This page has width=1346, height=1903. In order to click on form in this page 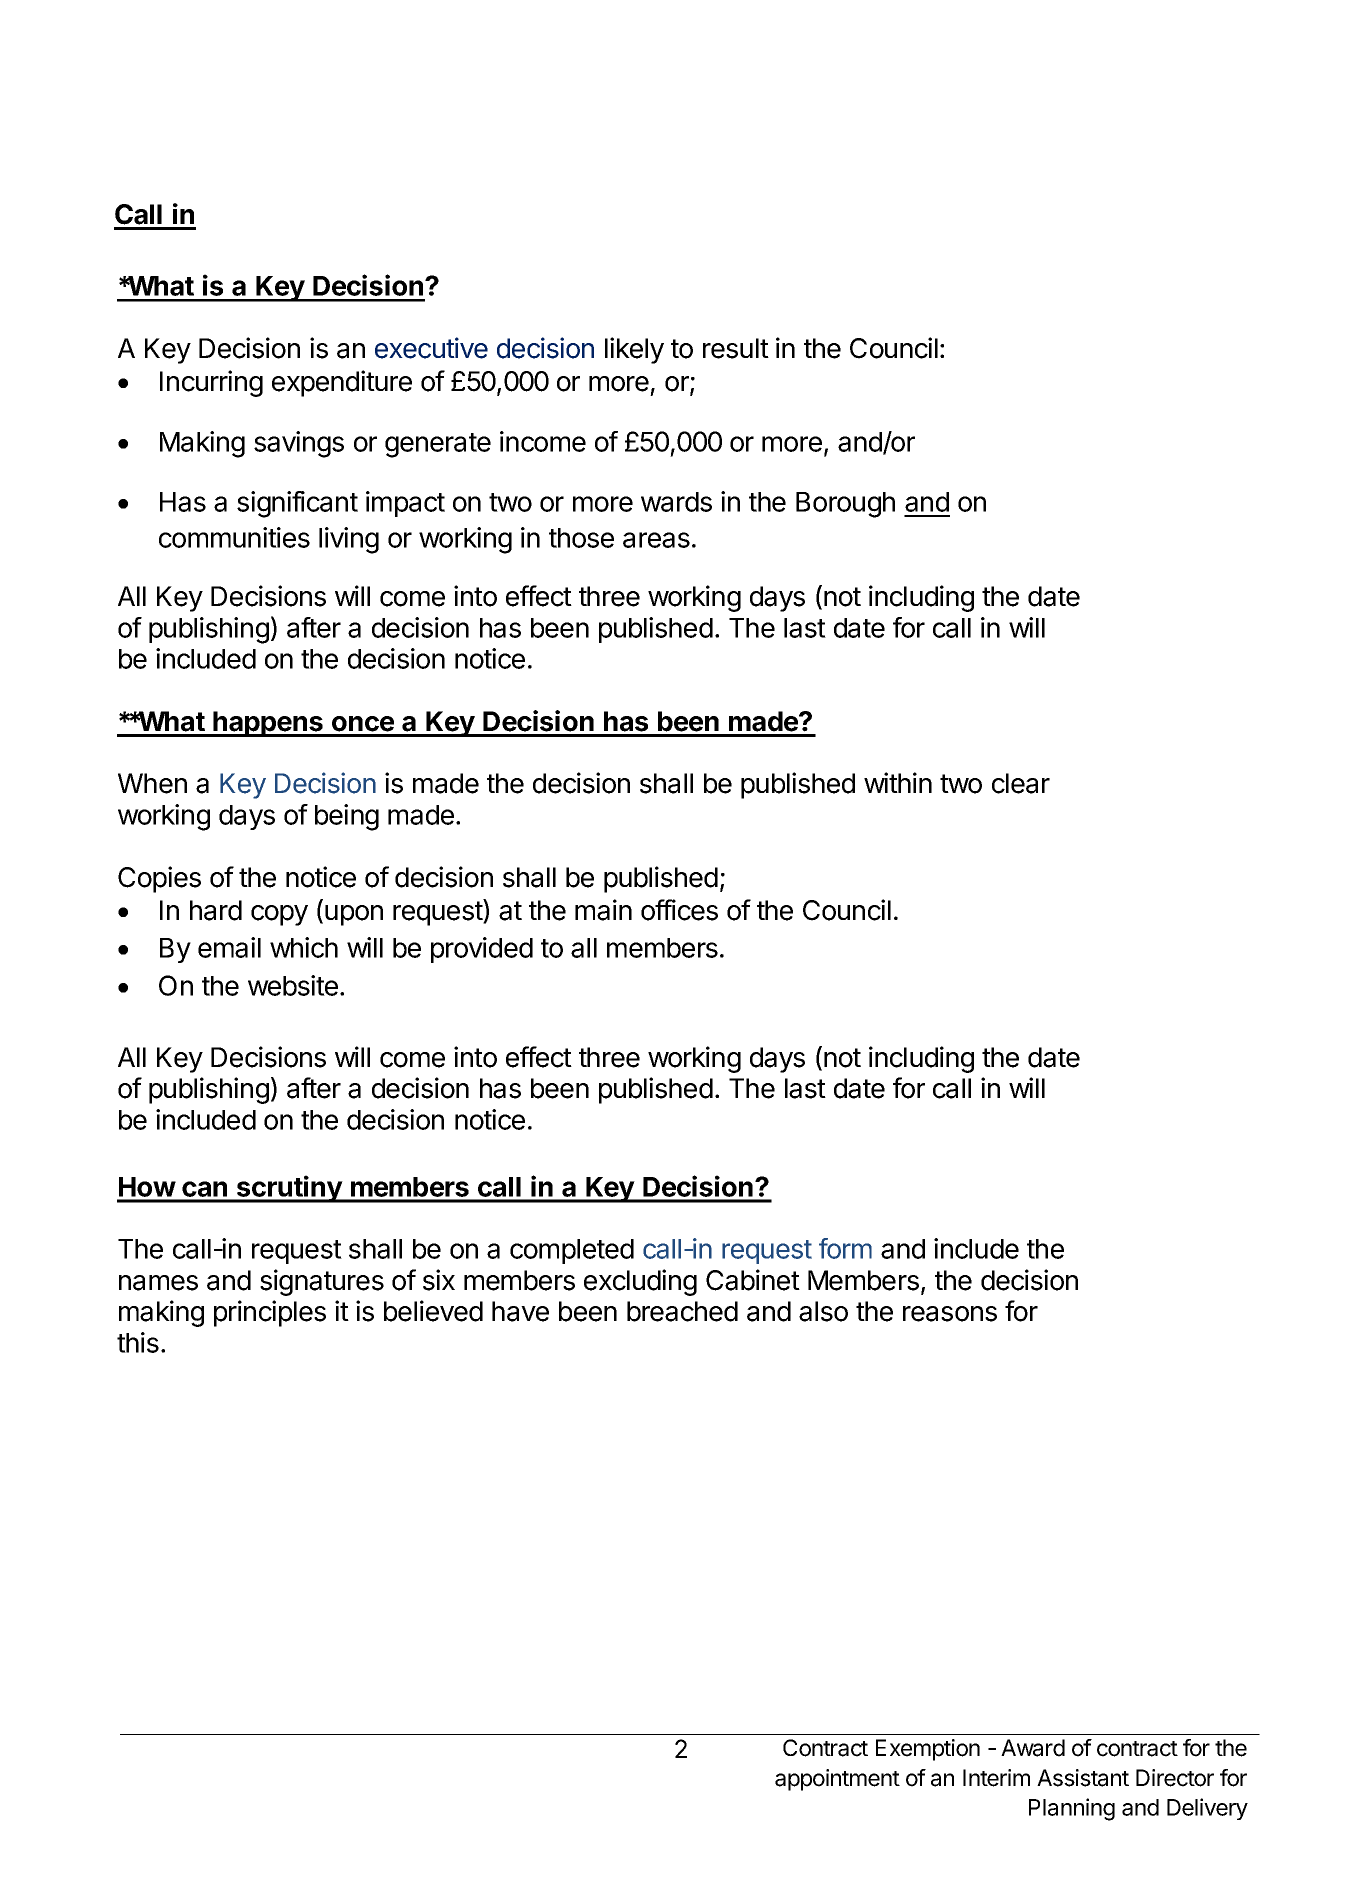, I will do `click(845, 1248)`.
